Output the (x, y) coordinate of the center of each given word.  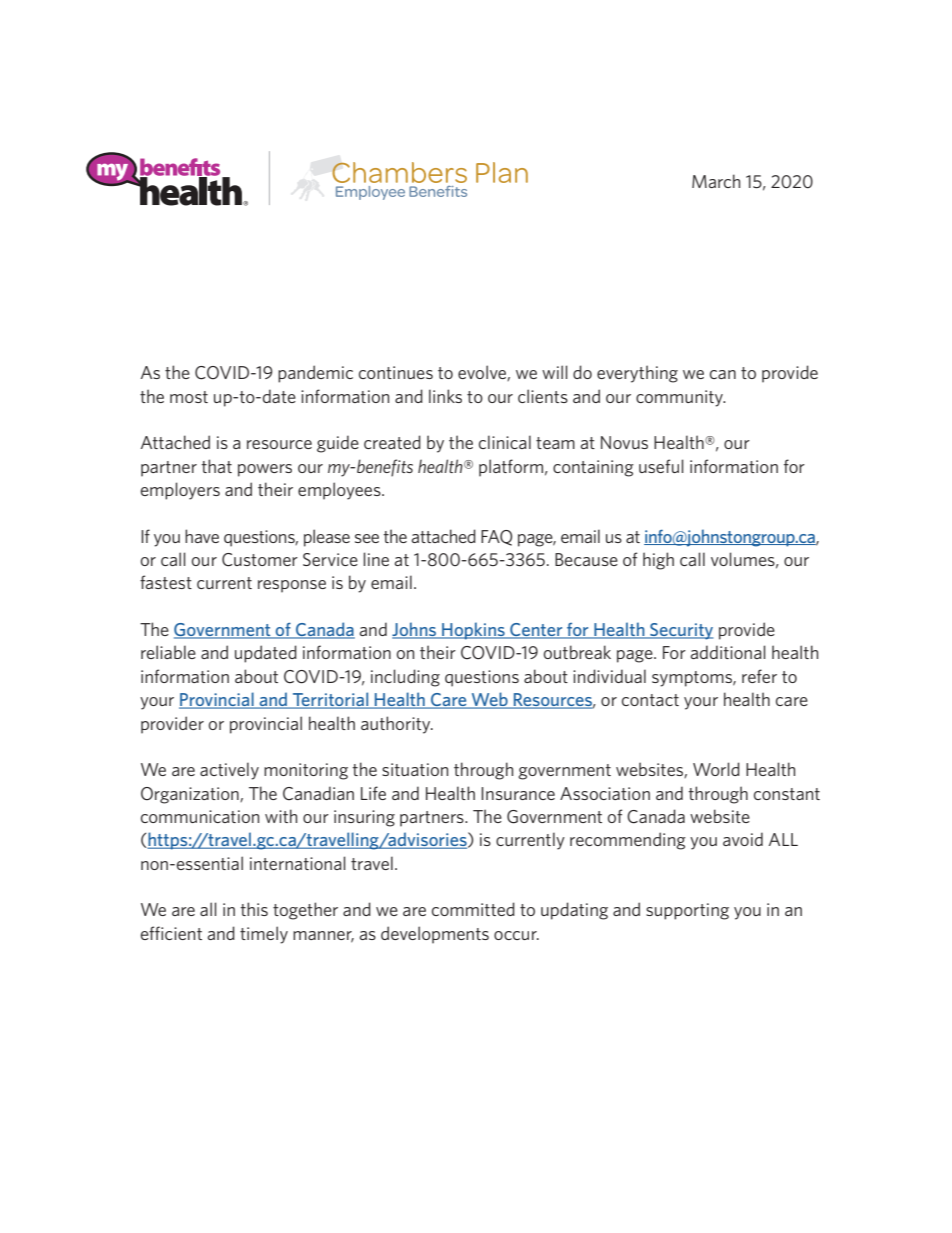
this (254, 909)
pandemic (315, 374)
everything (637, 374)
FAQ (496, 538)
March (716, 181)
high (658, 561)
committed (473, 909)
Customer (260, 560)
